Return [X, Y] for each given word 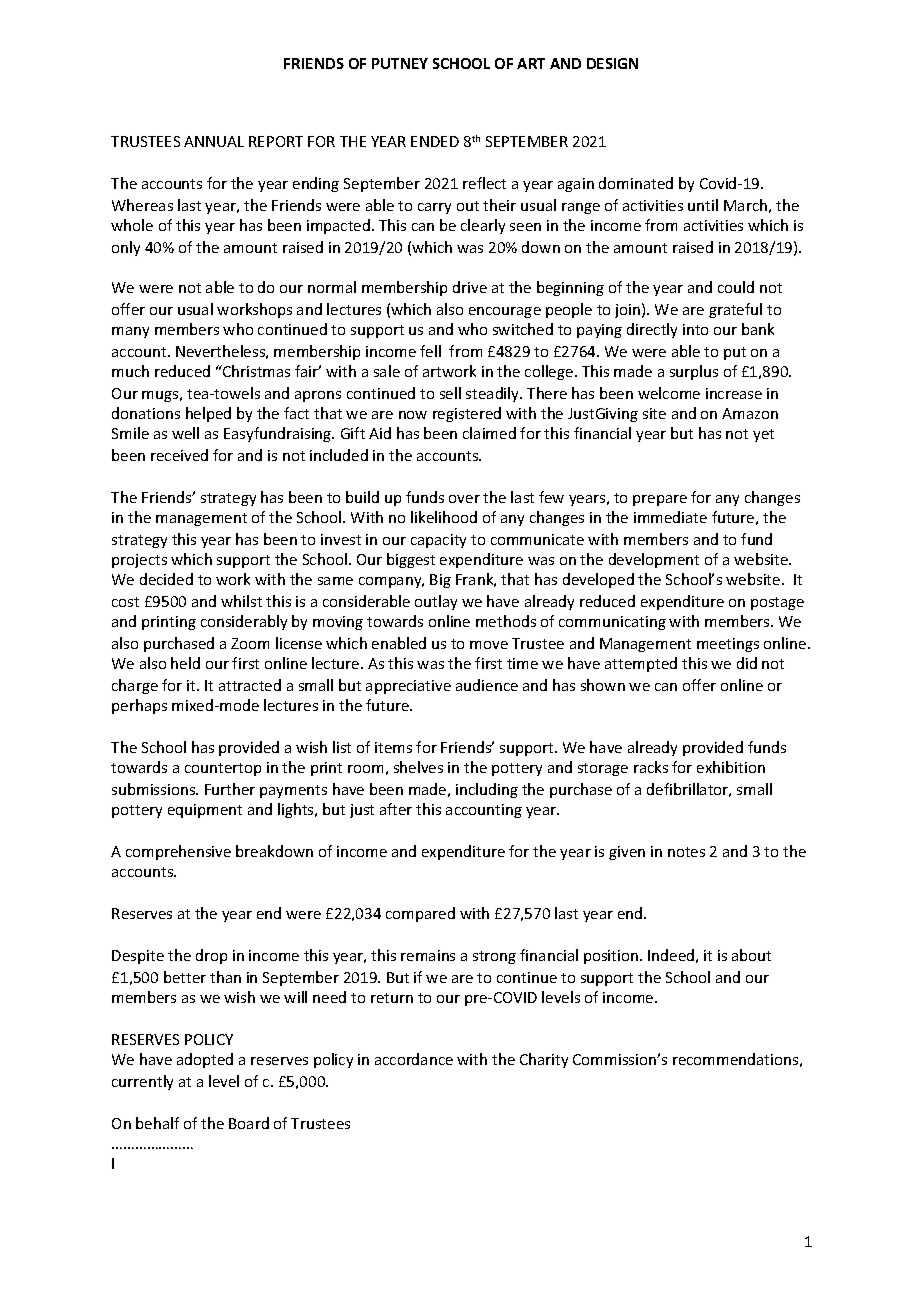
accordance [414, 1059]
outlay [436, 602]
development [654, 560]
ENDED [435, 141]
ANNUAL [214, 141]
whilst [241, 601]
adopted [205, 1060]
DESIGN [612, 63]
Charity [544, 1060]
